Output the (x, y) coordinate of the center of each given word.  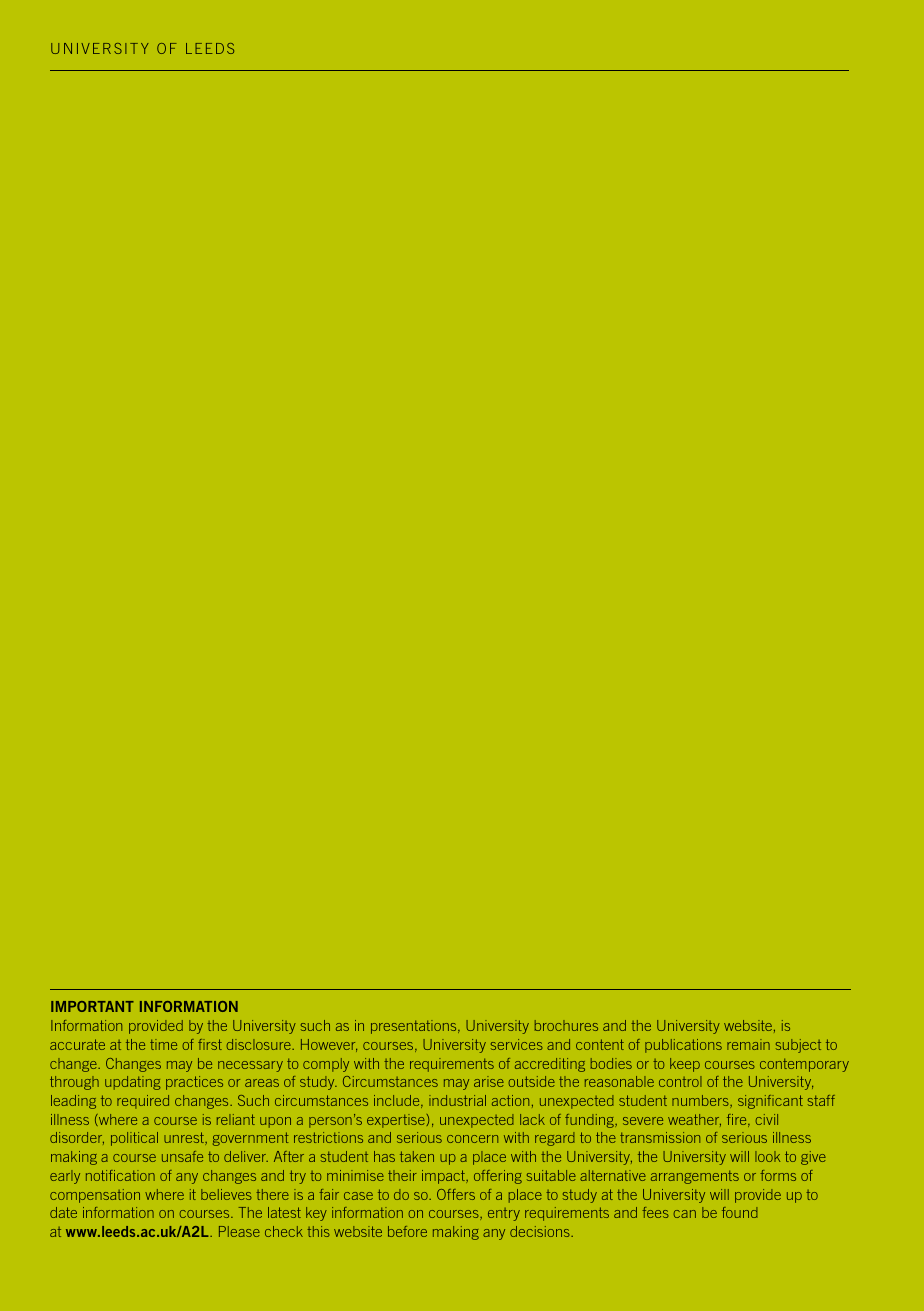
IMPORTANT (92, 1006)
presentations (415, 1027)
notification (120, 1175)
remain (748, 1044)
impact (444, 1177)
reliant (236, 1119)
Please (239, 1231)
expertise (396, 1121)
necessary (250, 1066)
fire (738, 1120)
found (740, 1212)
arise (489, 1081)
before (407, 1231)
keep (685, 1065)
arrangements (695, 1177)
